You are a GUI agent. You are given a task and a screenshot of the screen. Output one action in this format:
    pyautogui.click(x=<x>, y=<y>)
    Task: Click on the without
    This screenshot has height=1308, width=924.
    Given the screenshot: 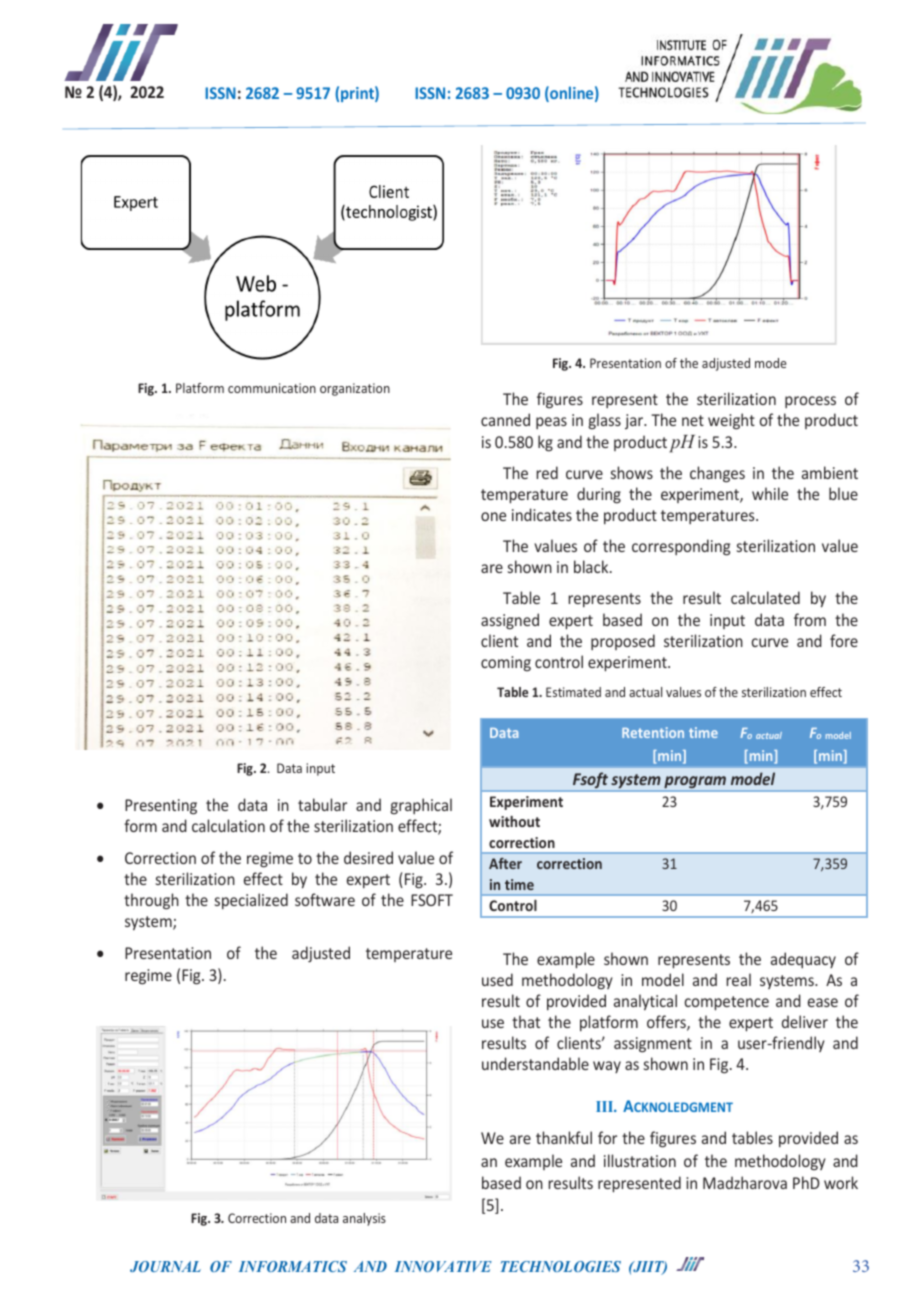 What is the action you would take?
    pyautogui.click(x=514, y=821)
